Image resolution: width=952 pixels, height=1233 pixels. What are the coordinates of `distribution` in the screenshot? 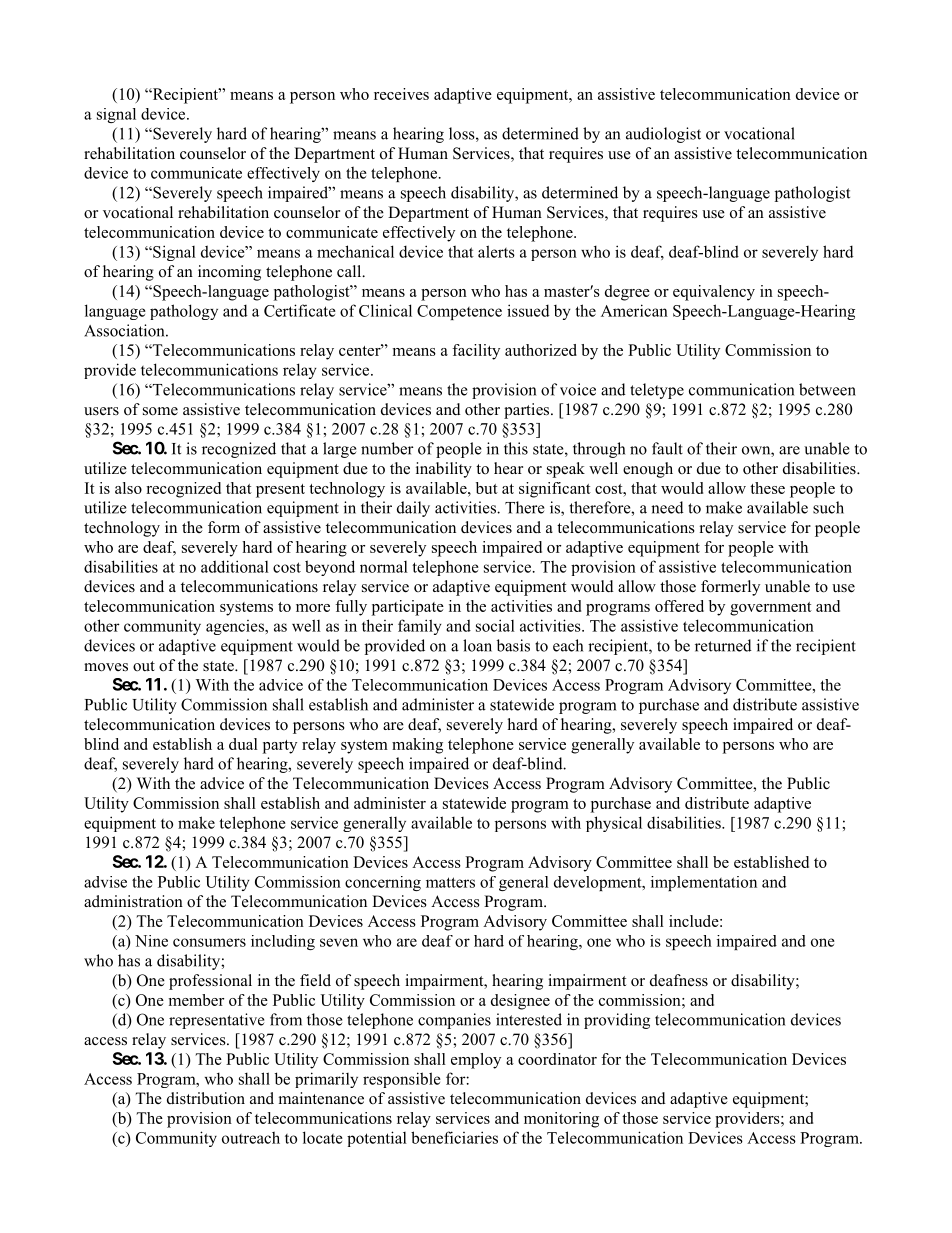 It's located at (206, 1098).
